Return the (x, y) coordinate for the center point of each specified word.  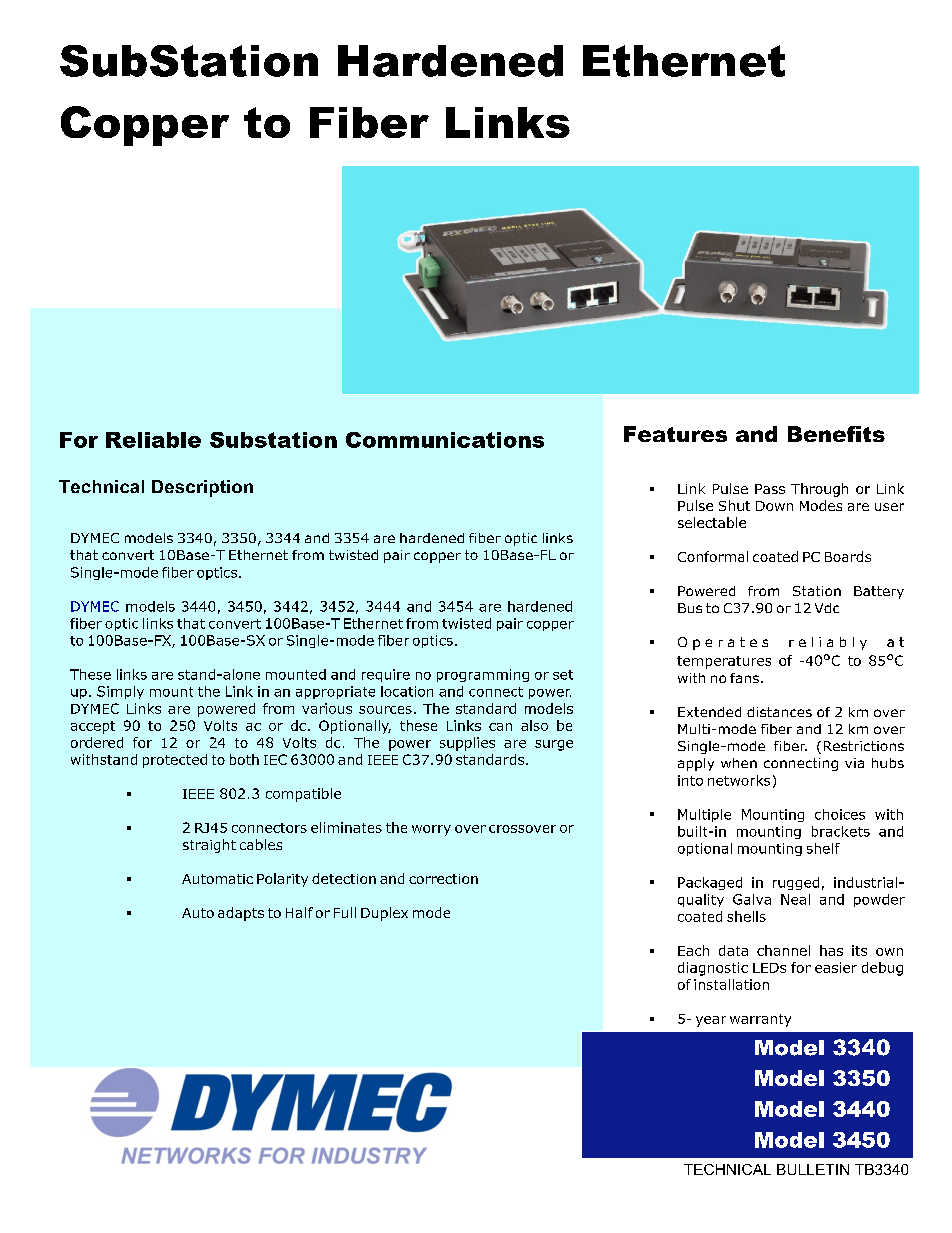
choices (840, 814)
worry (431, 830)
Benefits (836, 434)
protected (175, 761)
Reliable (153, 440)
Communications (445, 440)
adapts (241, 914)
